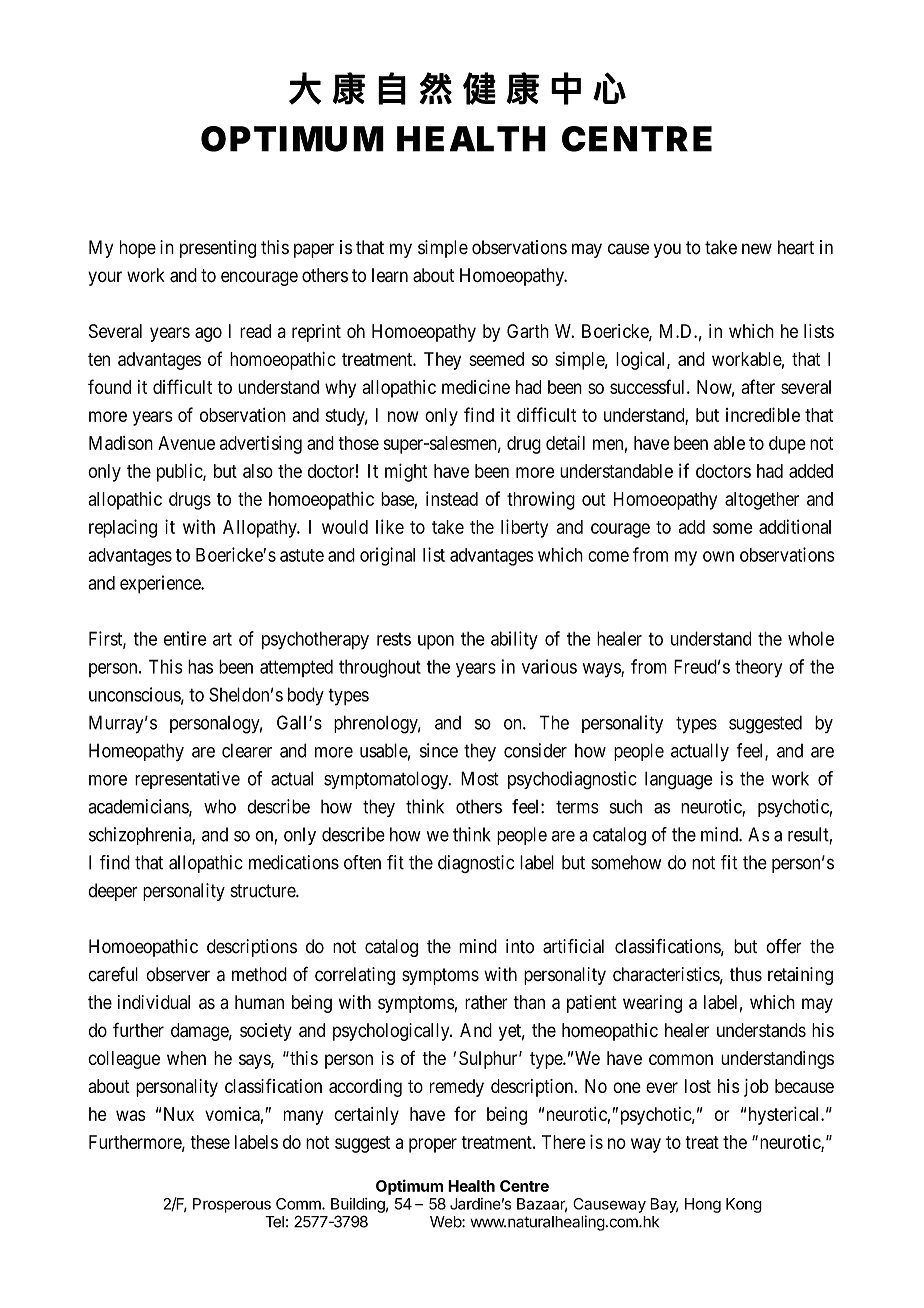 The height and width of the screenshot is (1308, 924). Describe the element at coordinates (486, 1002) in the screenshot. I see `rather` at that location.
